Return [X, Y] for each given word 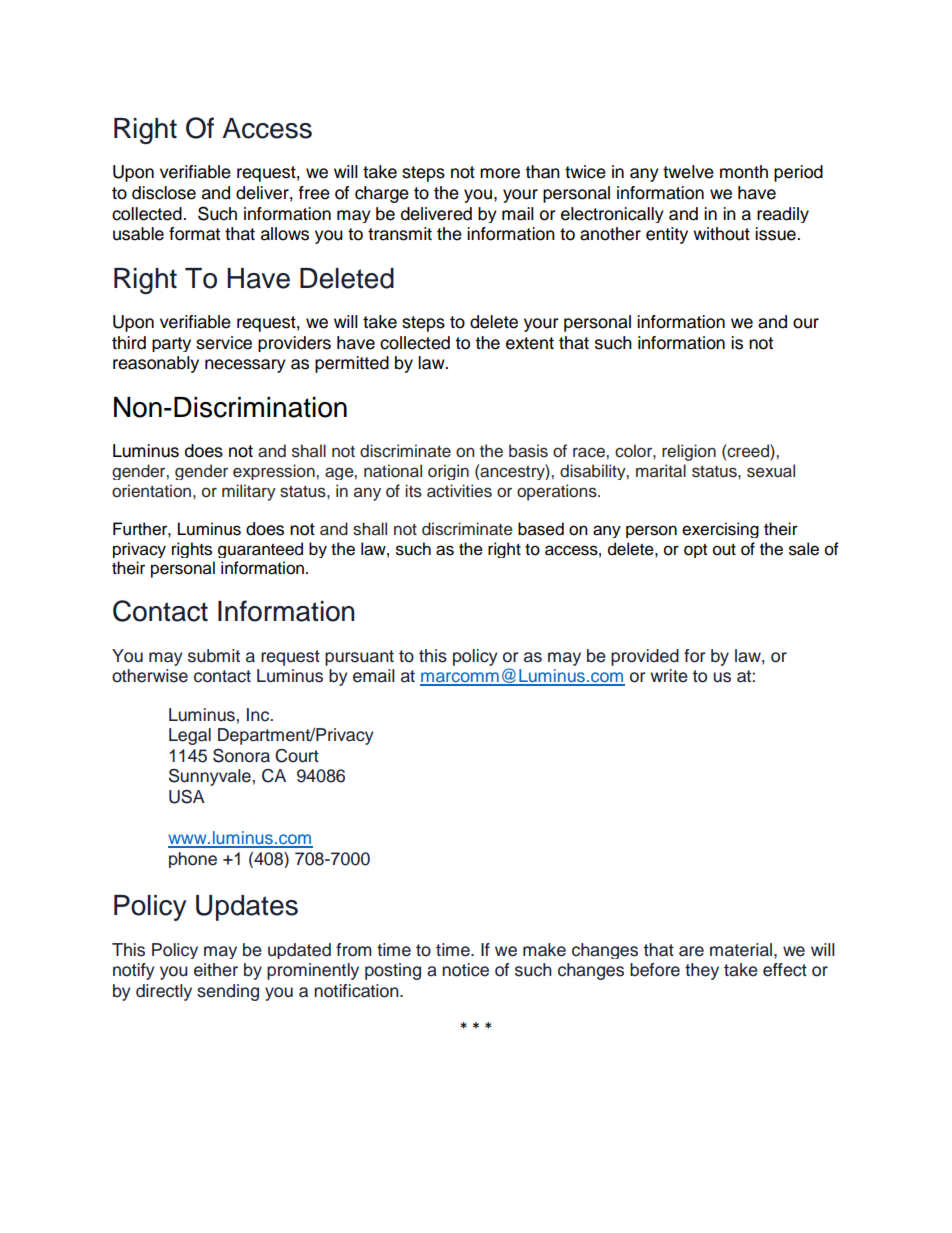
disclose [164, 193]
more [500, 173]
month [744, 172]
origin [448, 472]
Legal [190, 736]
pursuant [359, 658]
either [216, 970]
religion [689, 452]
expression [275, 472]
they [702, 971]
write [669, 676]
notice [465, 970]
